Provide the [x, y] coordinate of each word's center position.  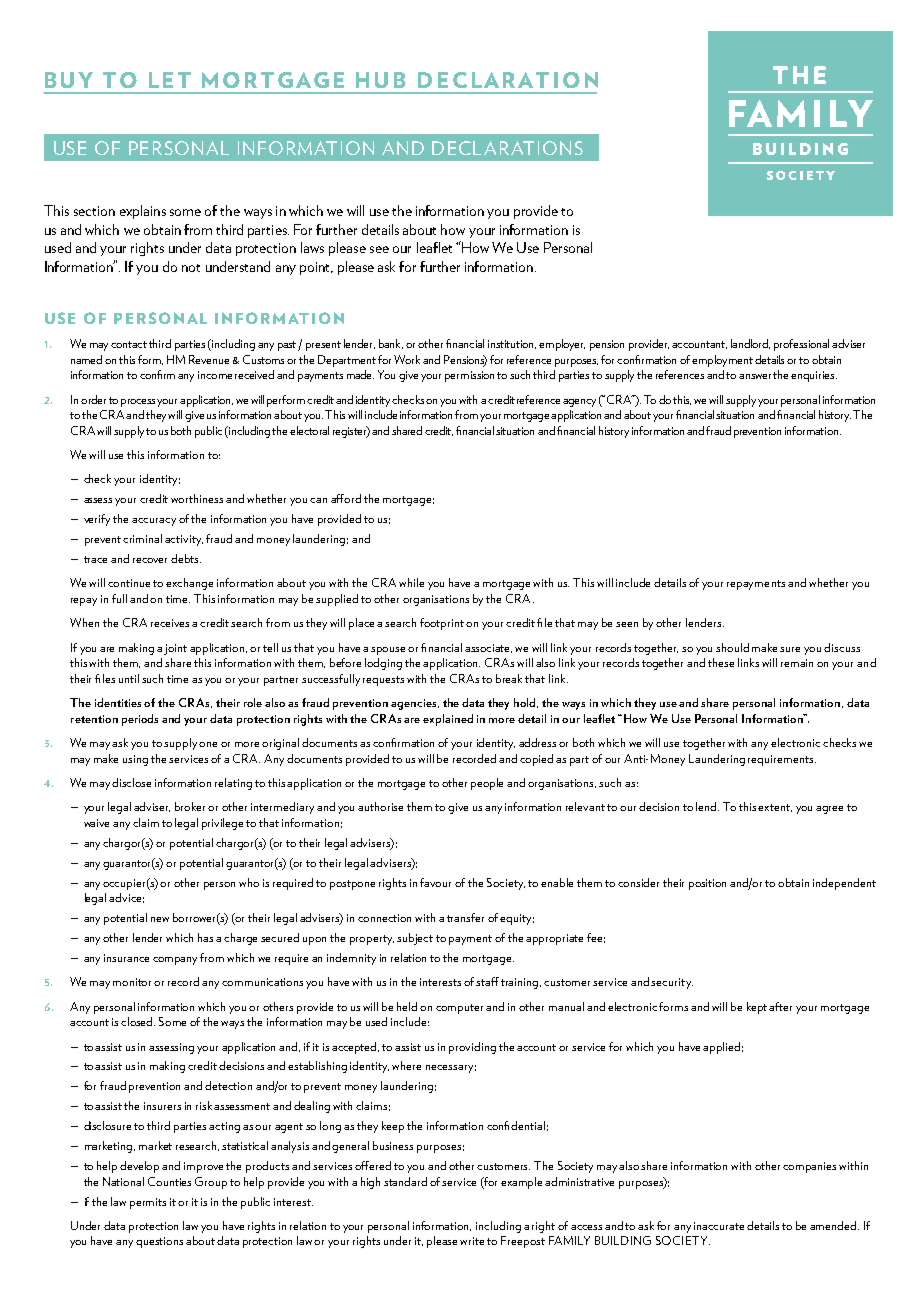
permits [148, 1203]
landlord [750, 344]
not [191, 268]
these [721, 662]
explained [448, 720]
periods [140, 720]
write [472, 1241]
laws [312, 247]
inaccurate [719, 1226]
